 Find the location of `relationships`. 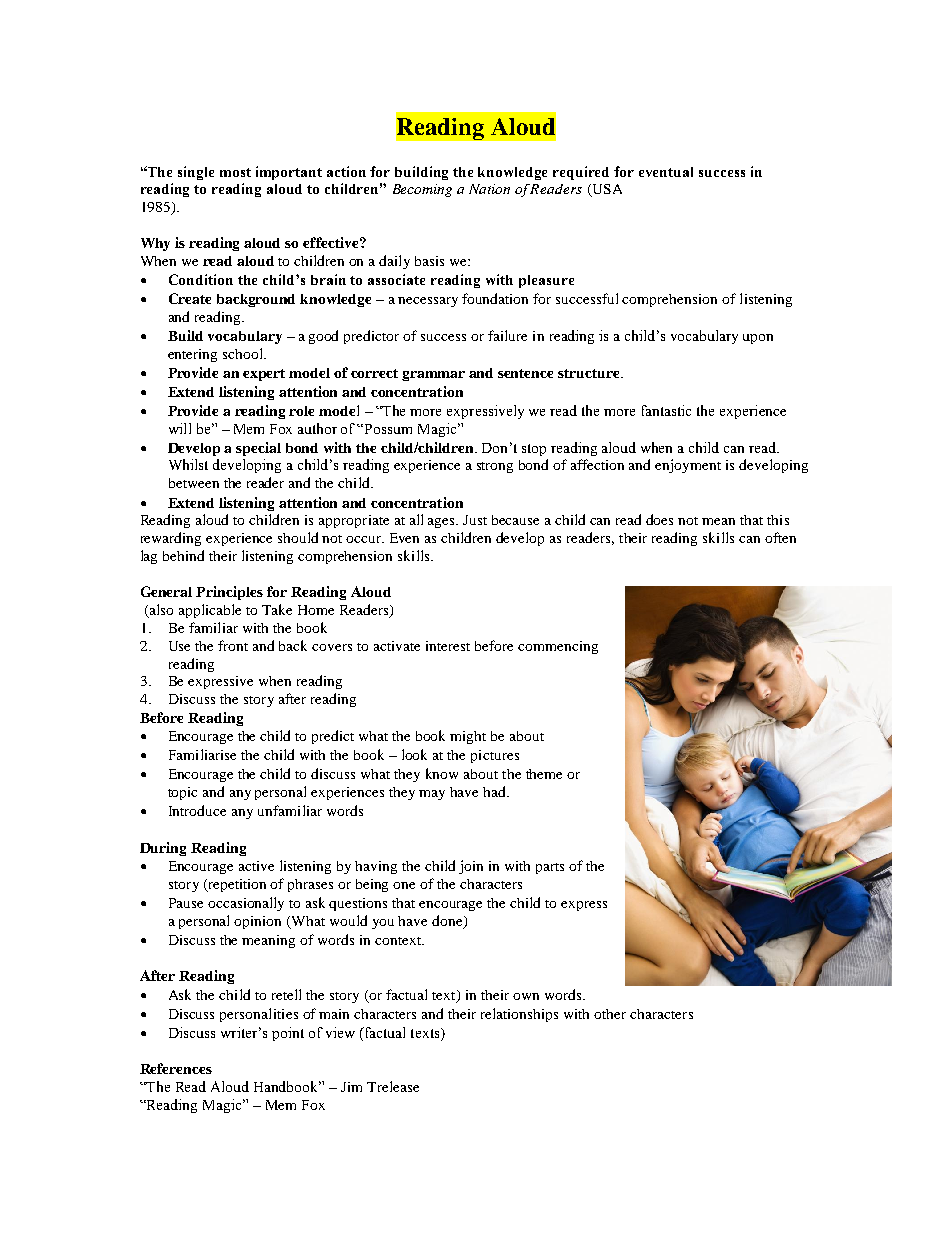

relationships is located at coordinates (519, 1015).
